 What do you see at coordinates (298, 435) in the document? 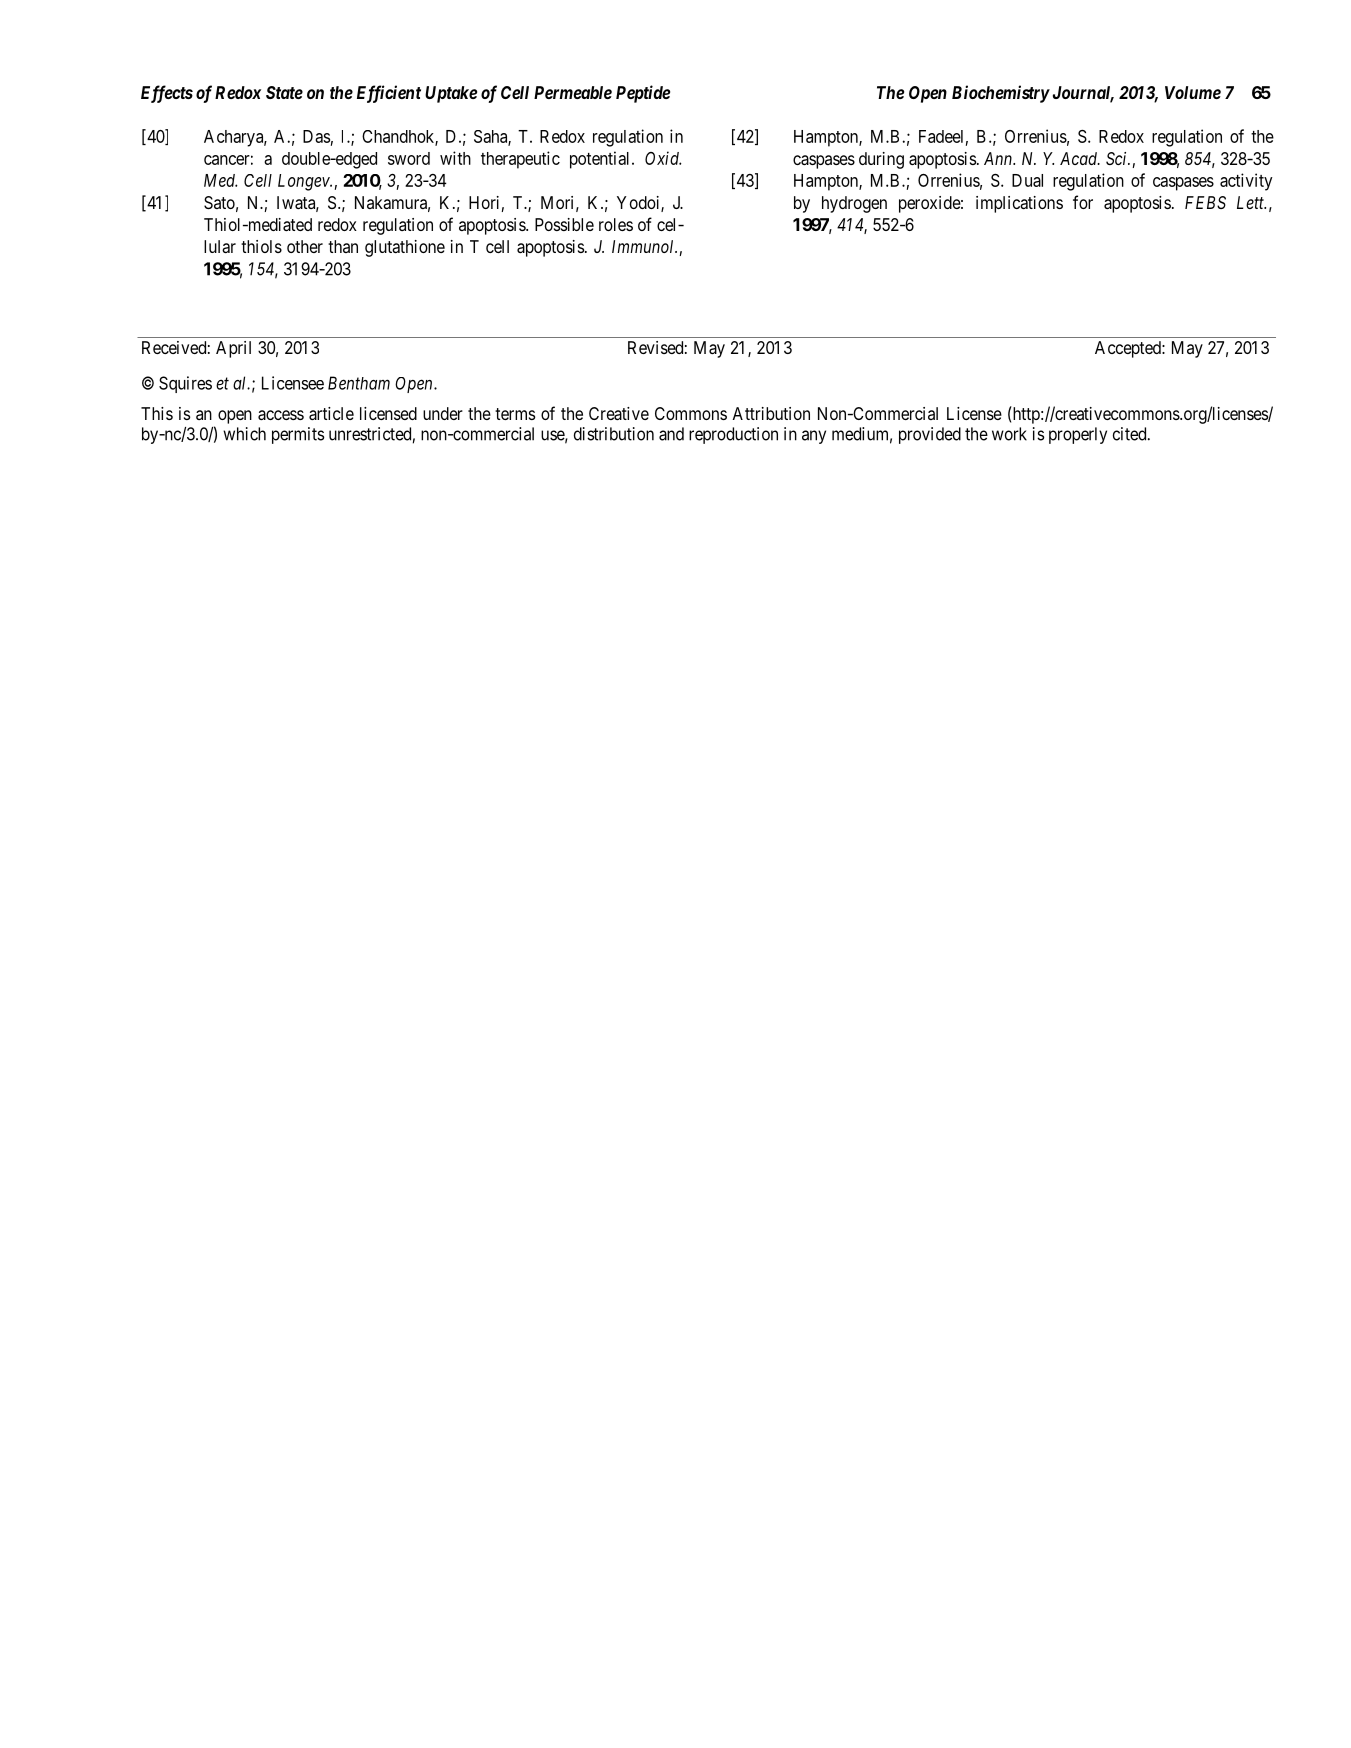
I see `permits` at bounding box center [298, 435].
